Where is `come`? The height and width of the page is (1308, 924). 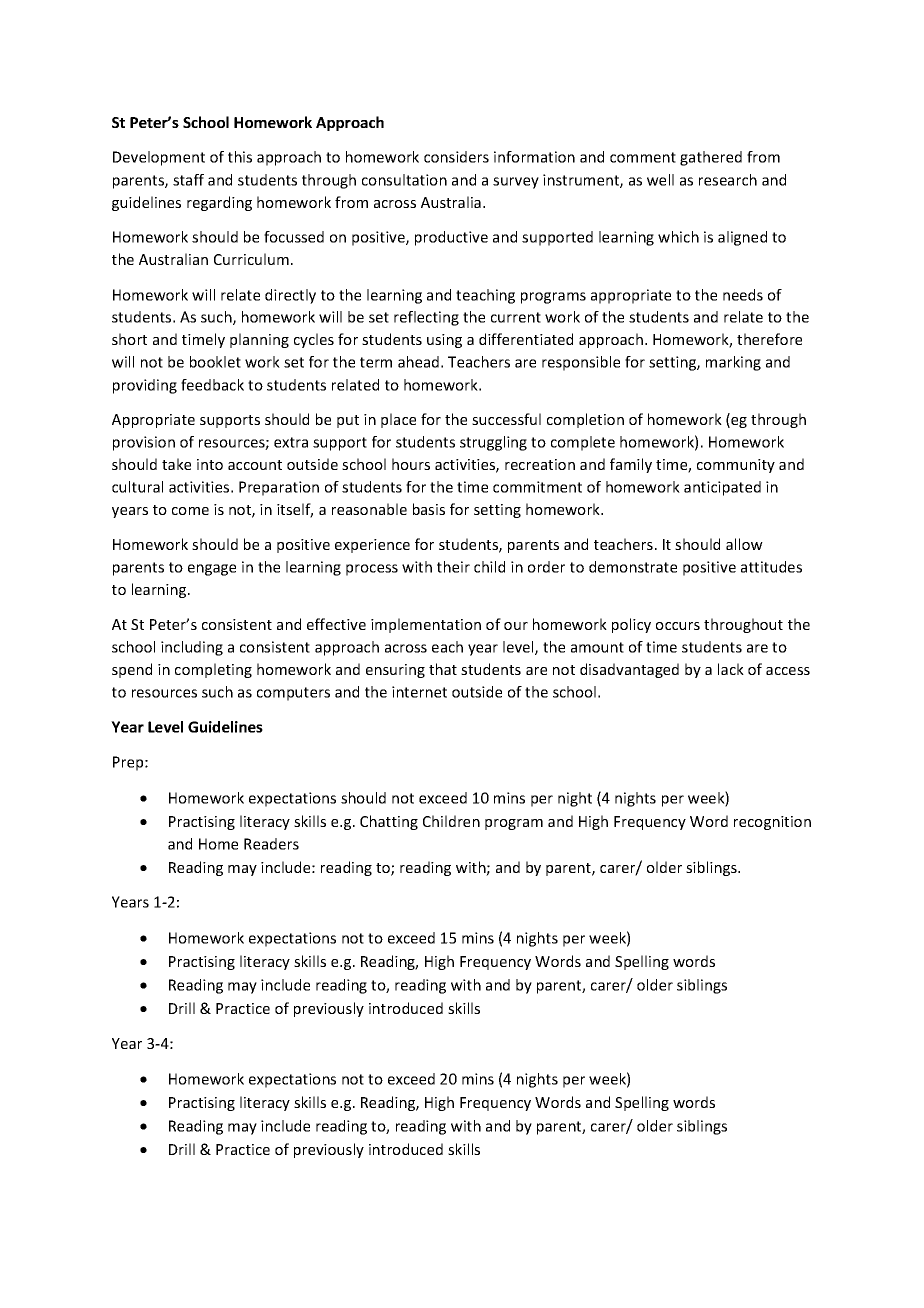 come is located at coordinates (190, 511).
